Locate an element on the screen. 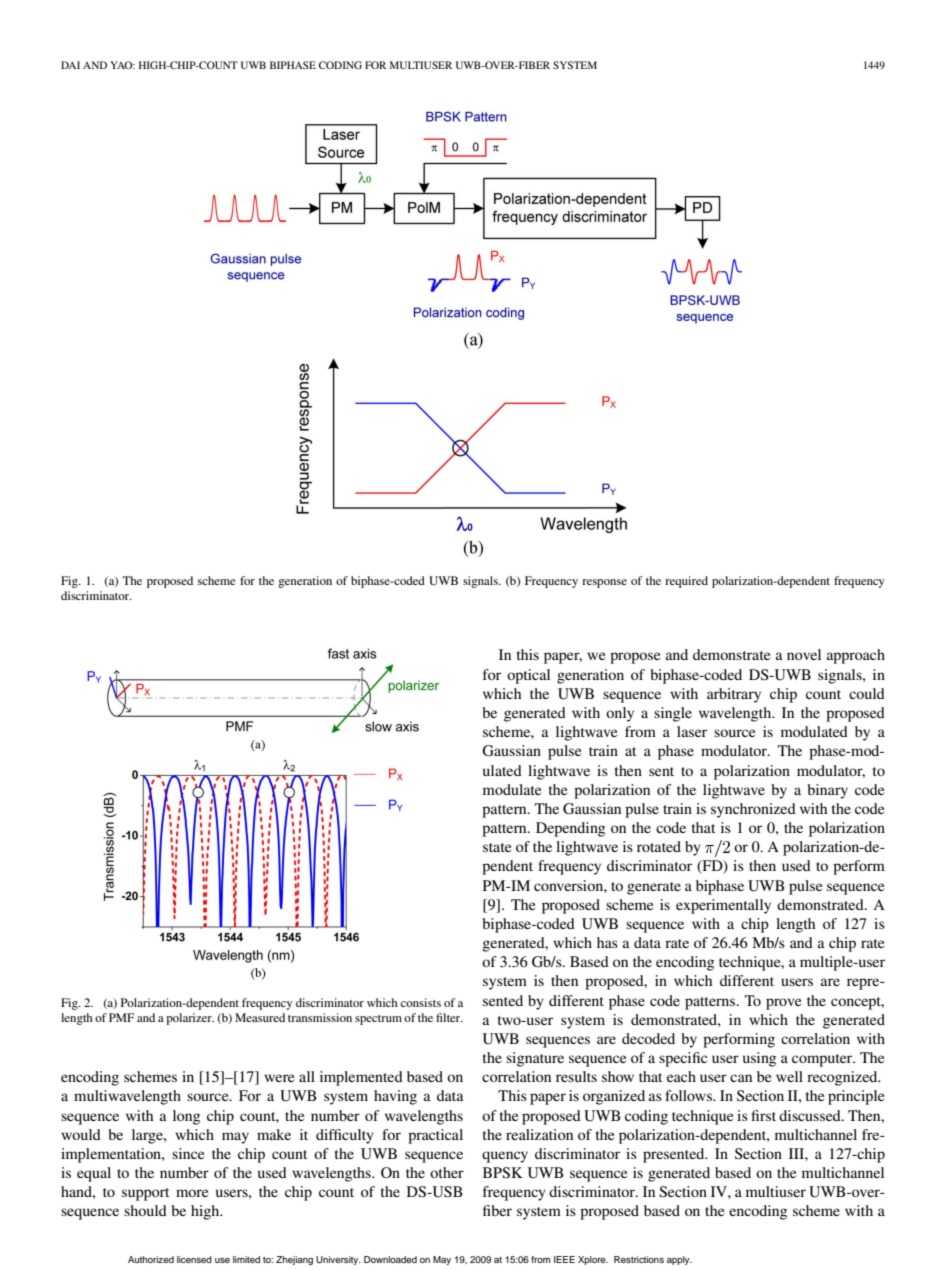 The width and height of the screenshot is (952, 1270). state is located at coordinates (497, 847).
